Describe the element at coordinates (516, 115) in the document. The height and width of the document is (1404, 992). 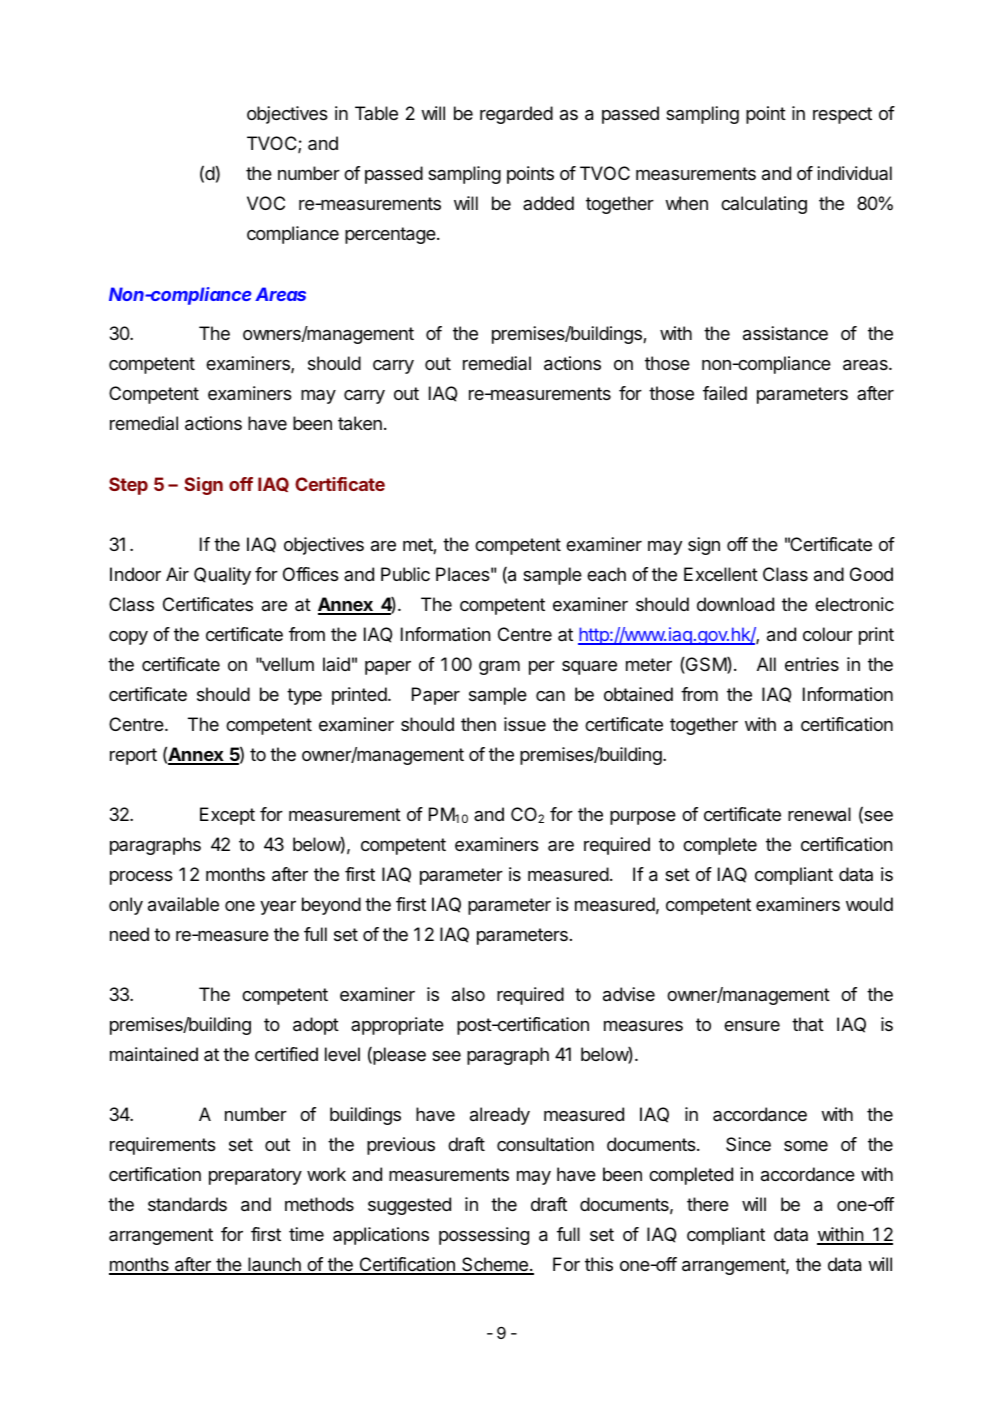
I see `regarded` at that location.
